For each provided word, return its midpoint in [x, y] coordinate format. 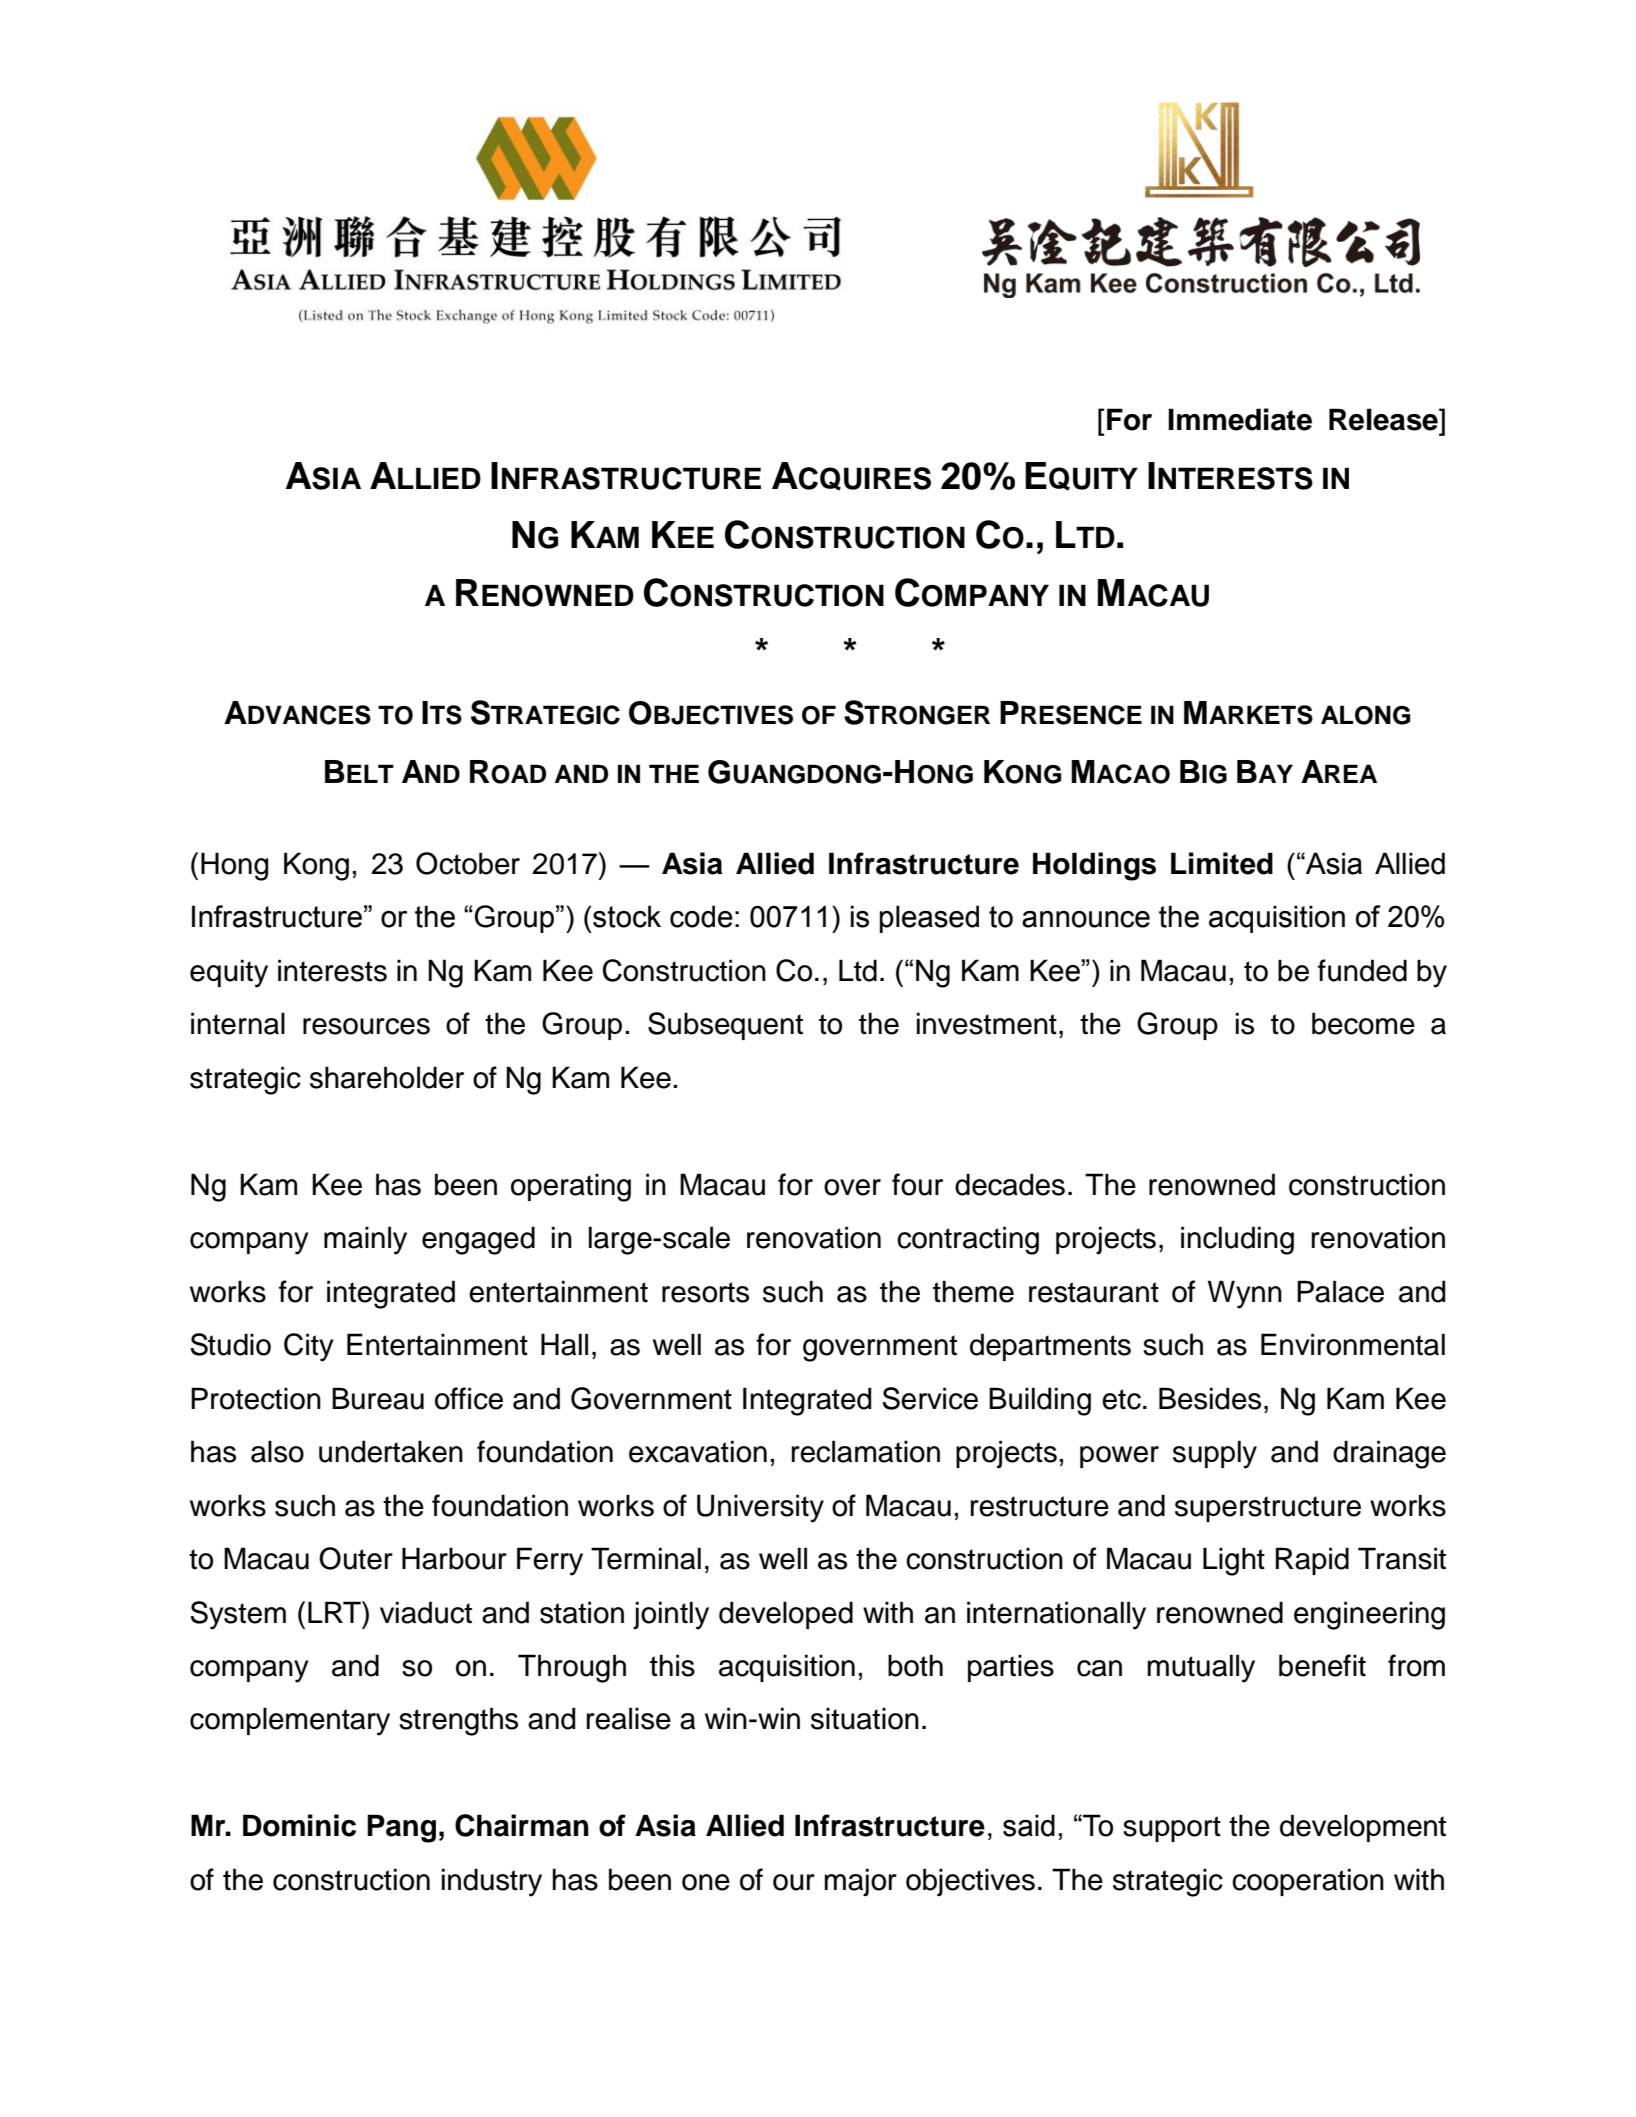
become [1363, 1023]
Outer [356, 1558]
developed [786, 1615]
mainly [365, 1240]
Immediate [1240, 419]
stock [627, 916]
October [468, 863]
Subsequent [725, 1026]
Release [1384, 419]
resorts [705, 1292]
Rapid [1312, 1561]
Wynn [1245, 1294]
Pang [401, 1828]
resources [366, 1026]
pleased [929, 919]
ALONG [1365, 715]
